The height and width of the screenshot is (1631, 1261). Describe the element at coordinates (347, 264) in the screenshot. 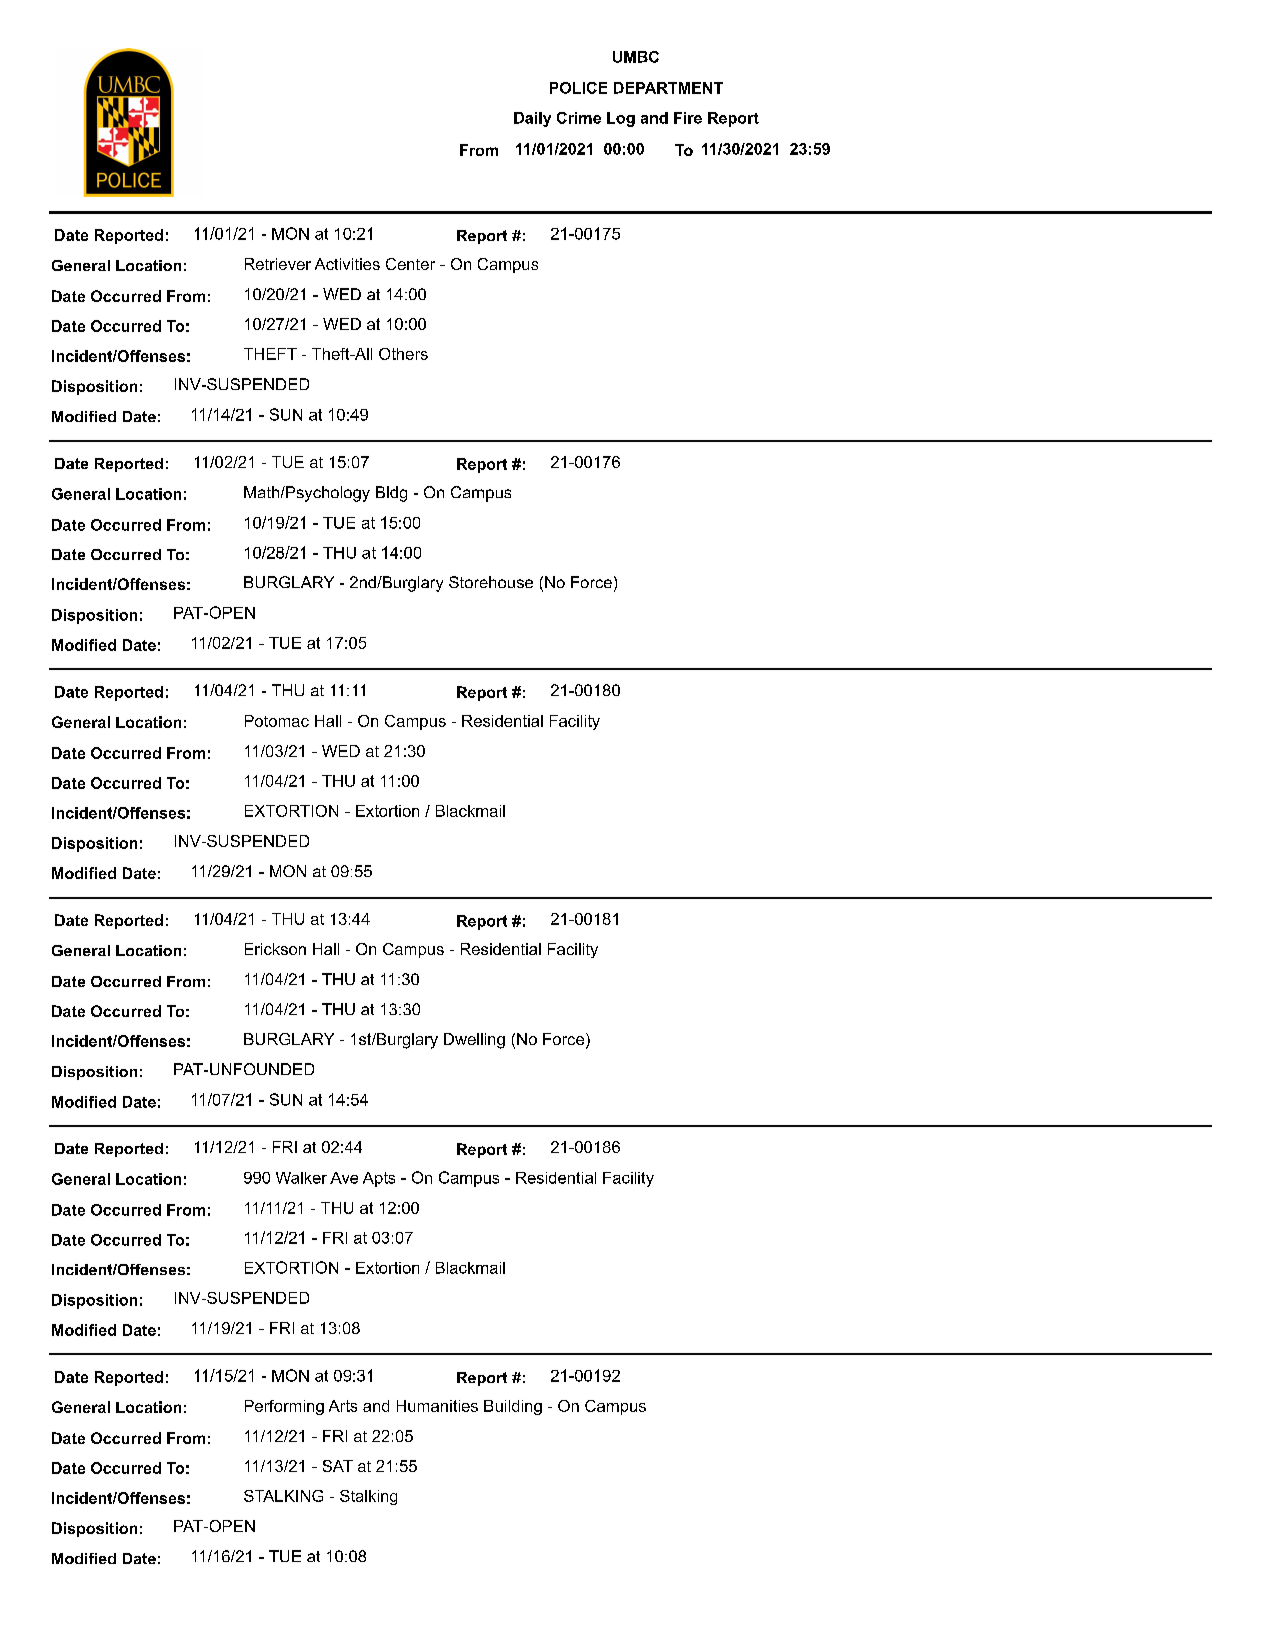

I see `Activities` at that location.
